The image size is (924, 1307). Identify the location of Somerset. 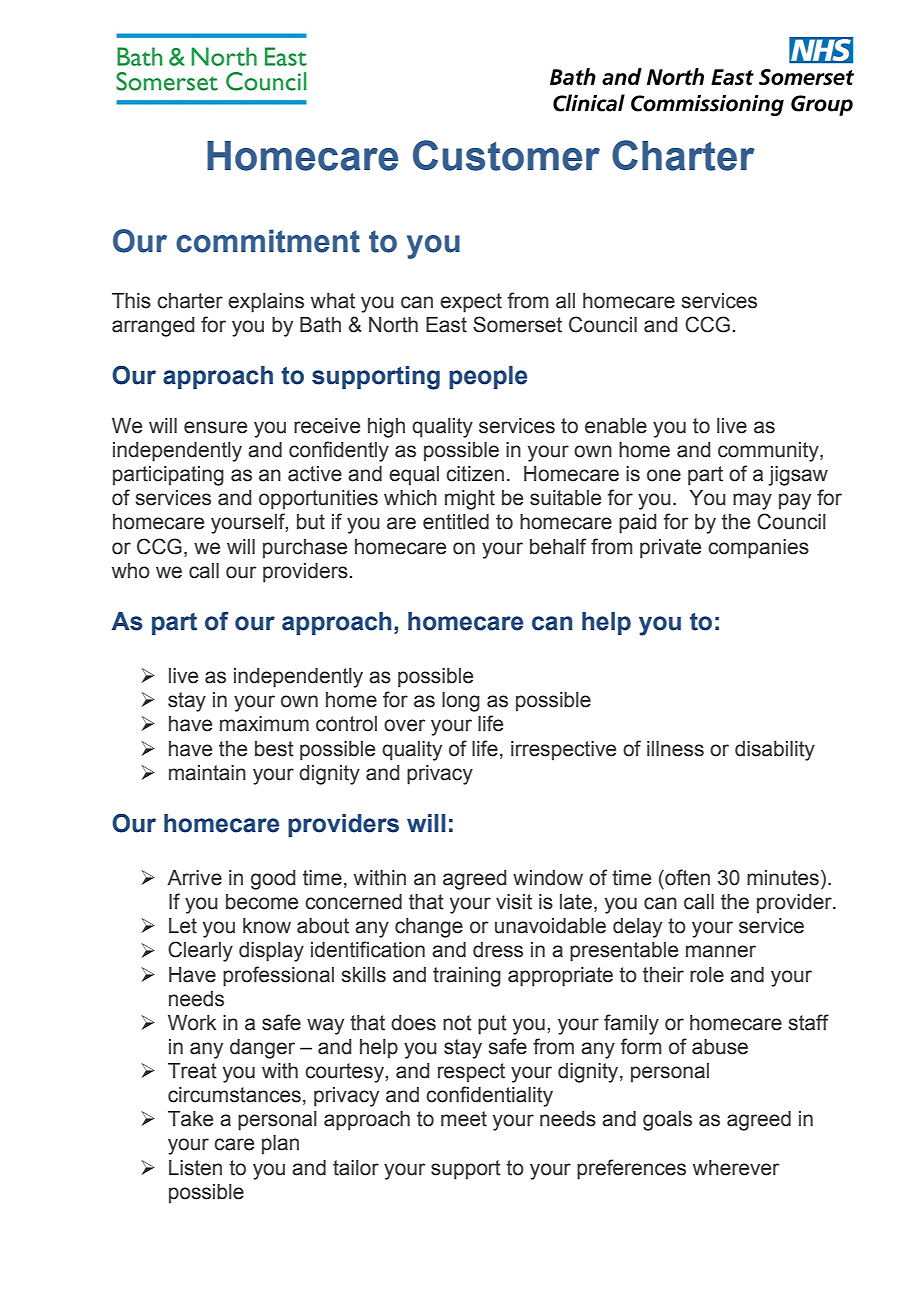
(517, 324).
